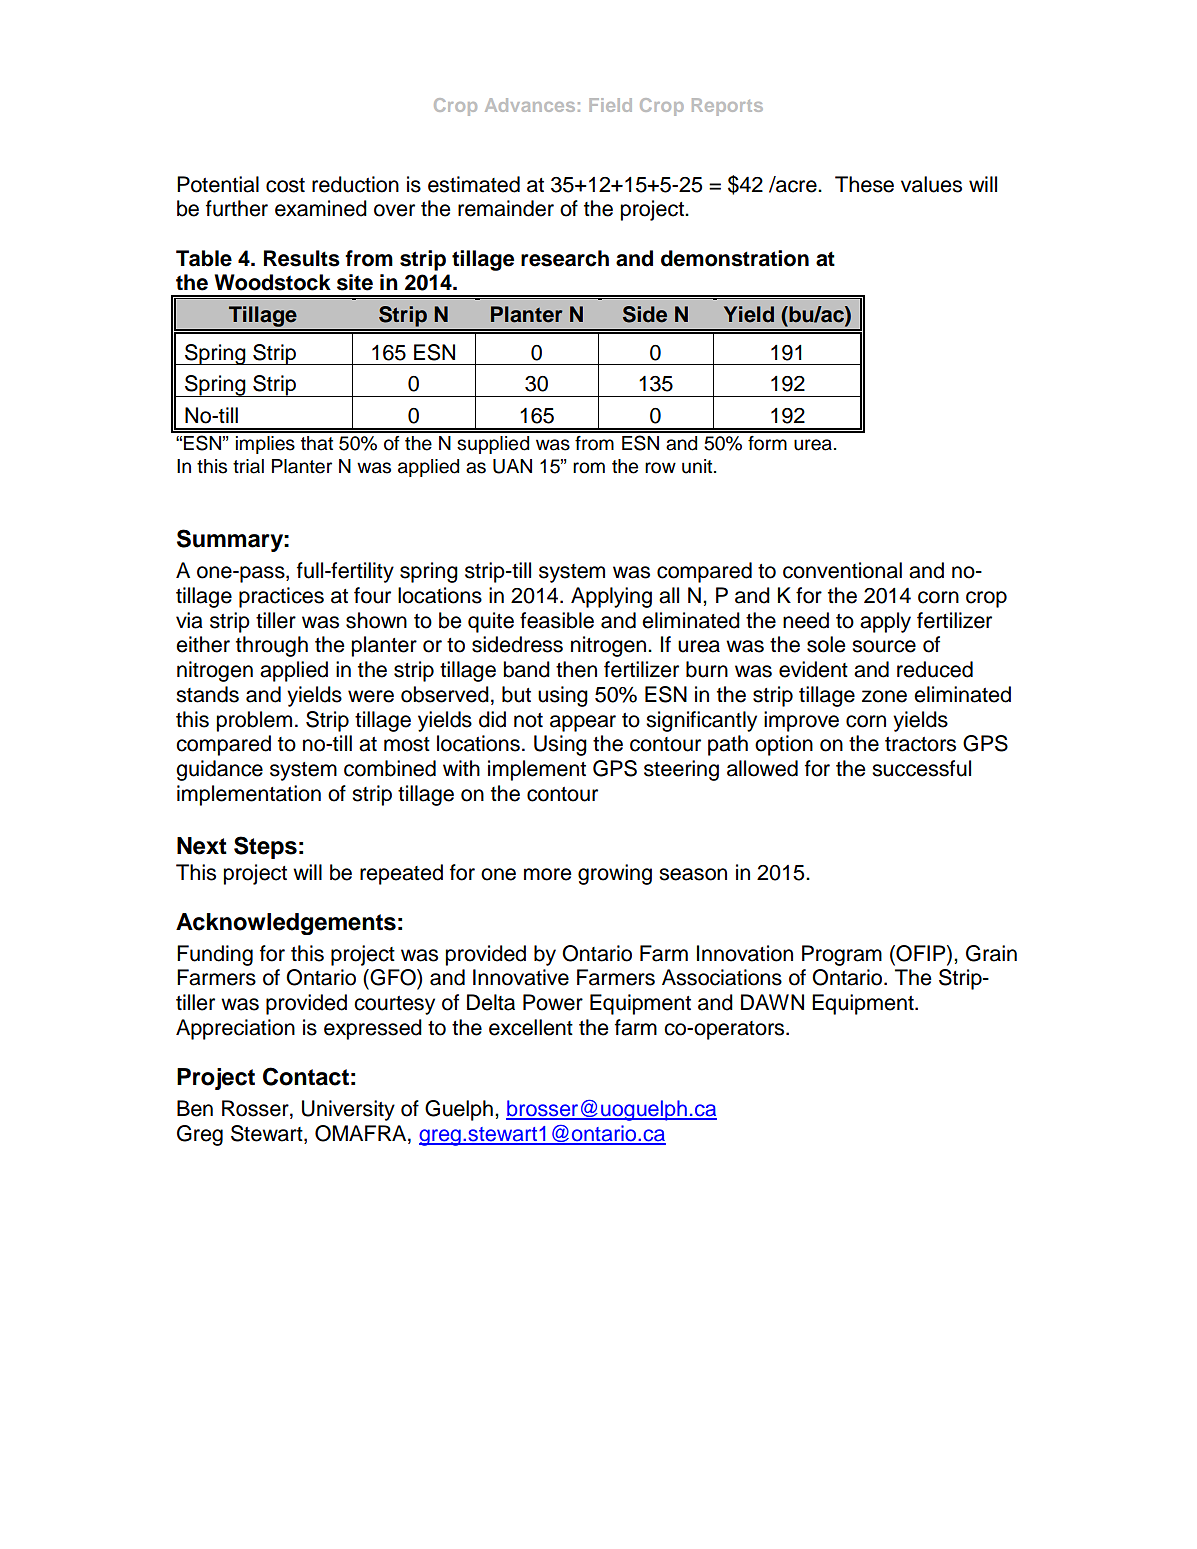 The image size is (1197, 1549). What do you see at coordinates (864, 184) in the screenshot?
I see `These` at bounding box center [864, 184].
